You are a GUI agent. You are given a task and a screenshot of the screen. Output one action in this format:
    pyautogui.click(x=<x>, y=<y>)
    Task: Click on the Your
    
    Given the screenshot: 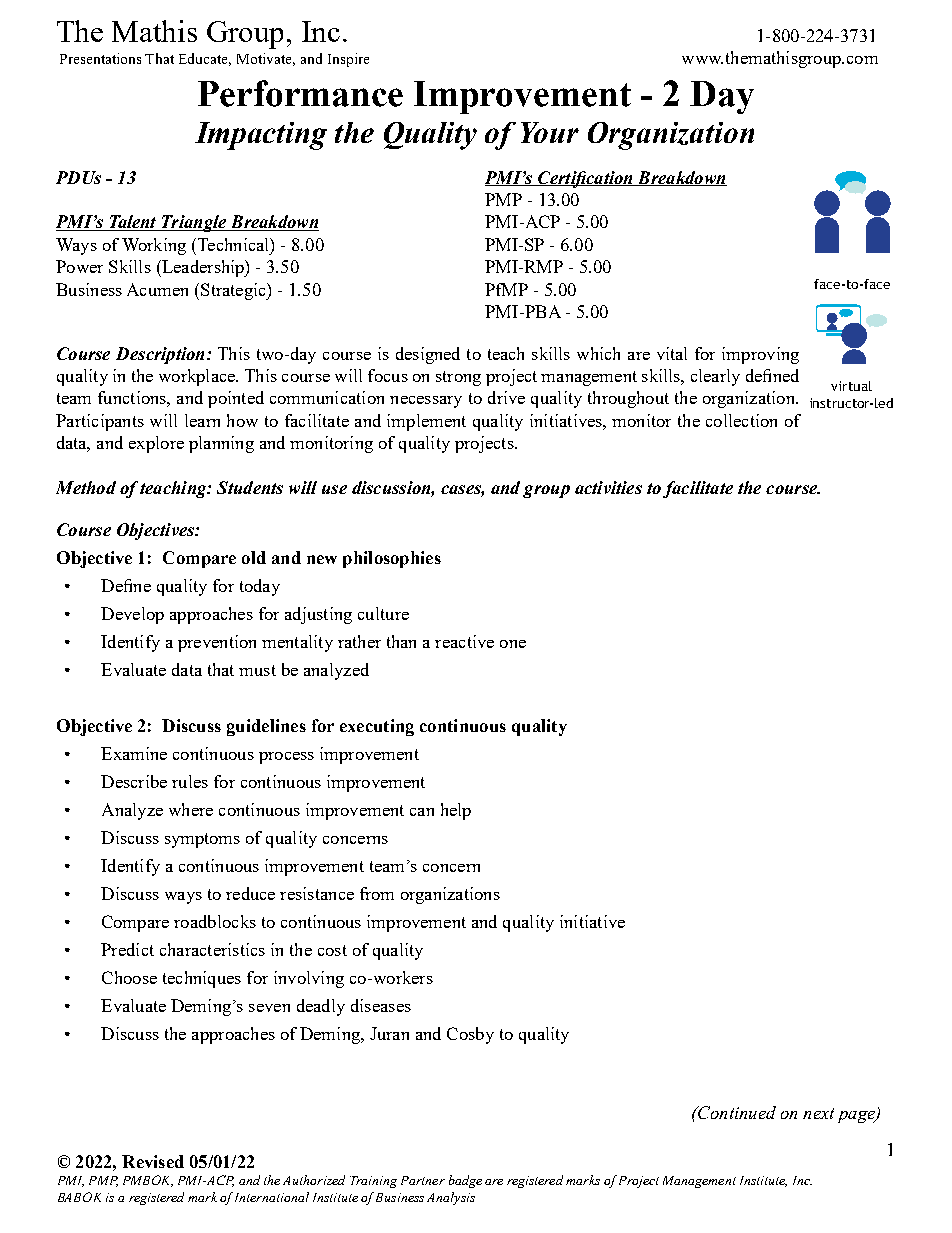 What is the action you would take?
    pyautogui.click(x=550, y=132)
